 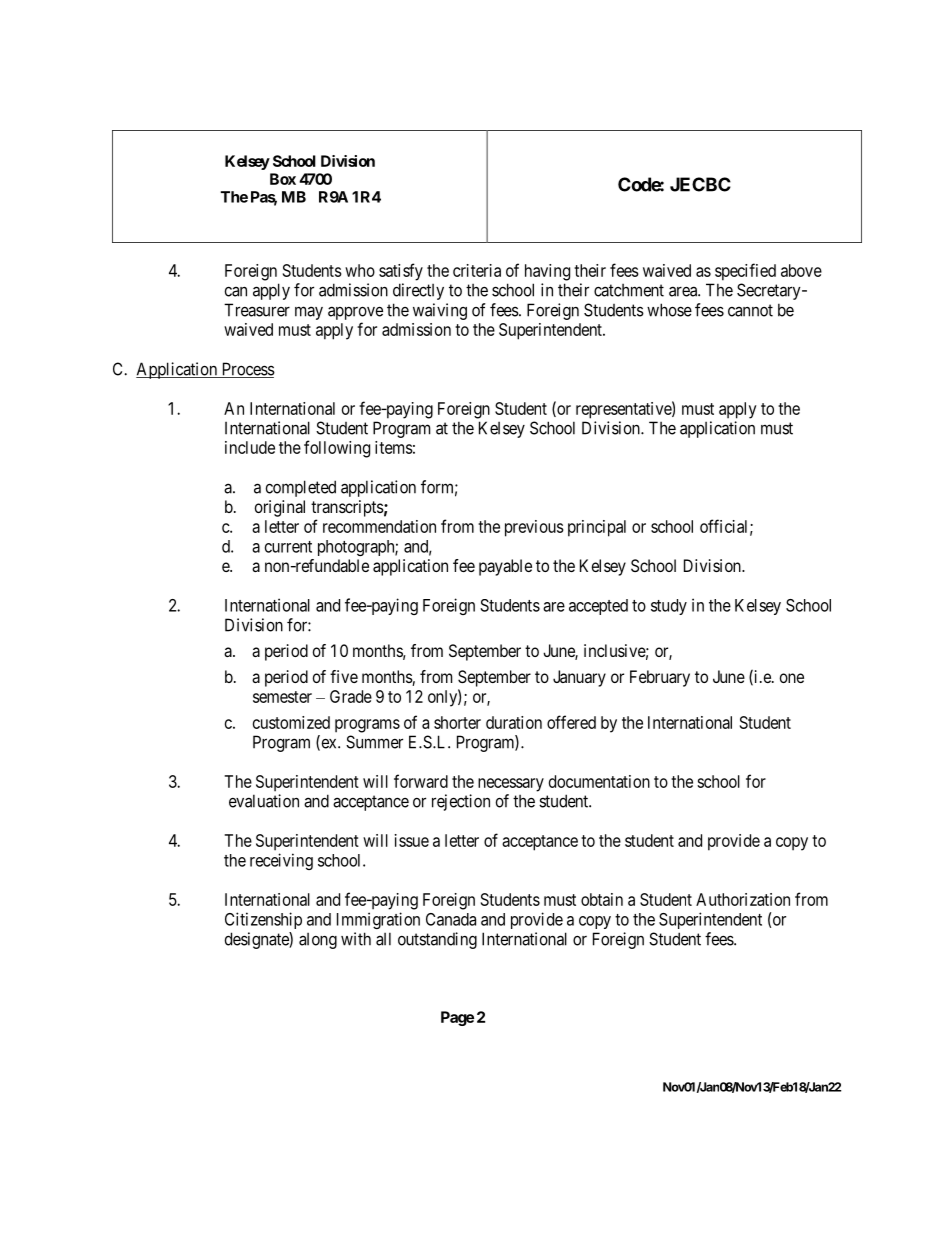 What do you see at coordinates (344, 676) in the page?
I see `five` at bounding box center [344, 676].
